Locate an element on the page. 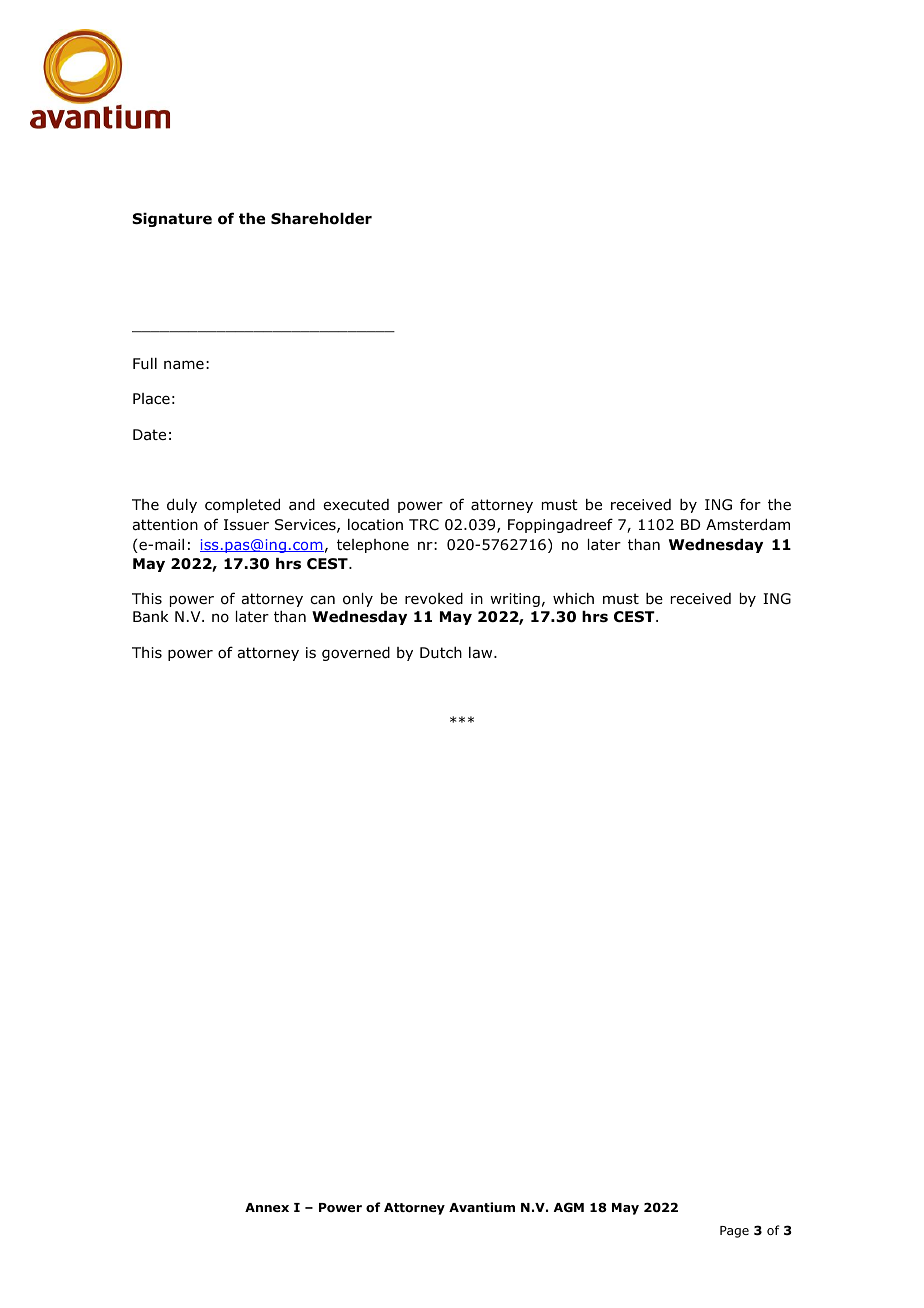 Image resolution: width=924 pixels, height=1308 pixels. for is located at coordinates (750, 504).
